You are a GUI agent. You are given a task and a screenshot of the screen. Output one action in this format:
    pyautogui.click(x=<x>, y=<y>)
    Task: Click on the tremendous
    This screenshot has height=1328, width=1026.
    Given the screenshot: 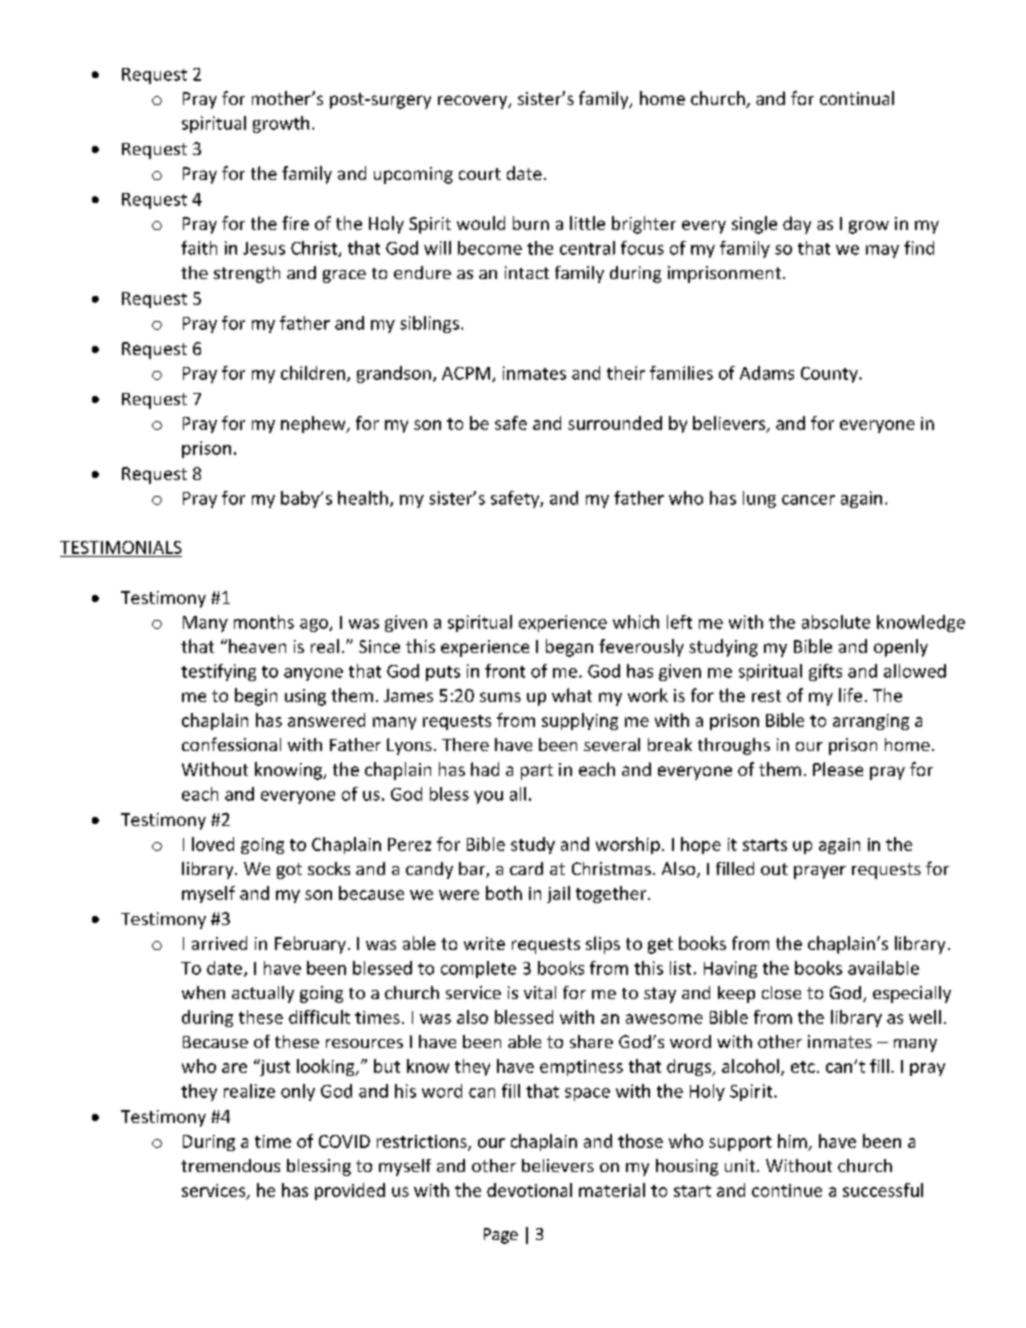 What is the action you would take?
    pyautogui.click(x=230, y=1165)
